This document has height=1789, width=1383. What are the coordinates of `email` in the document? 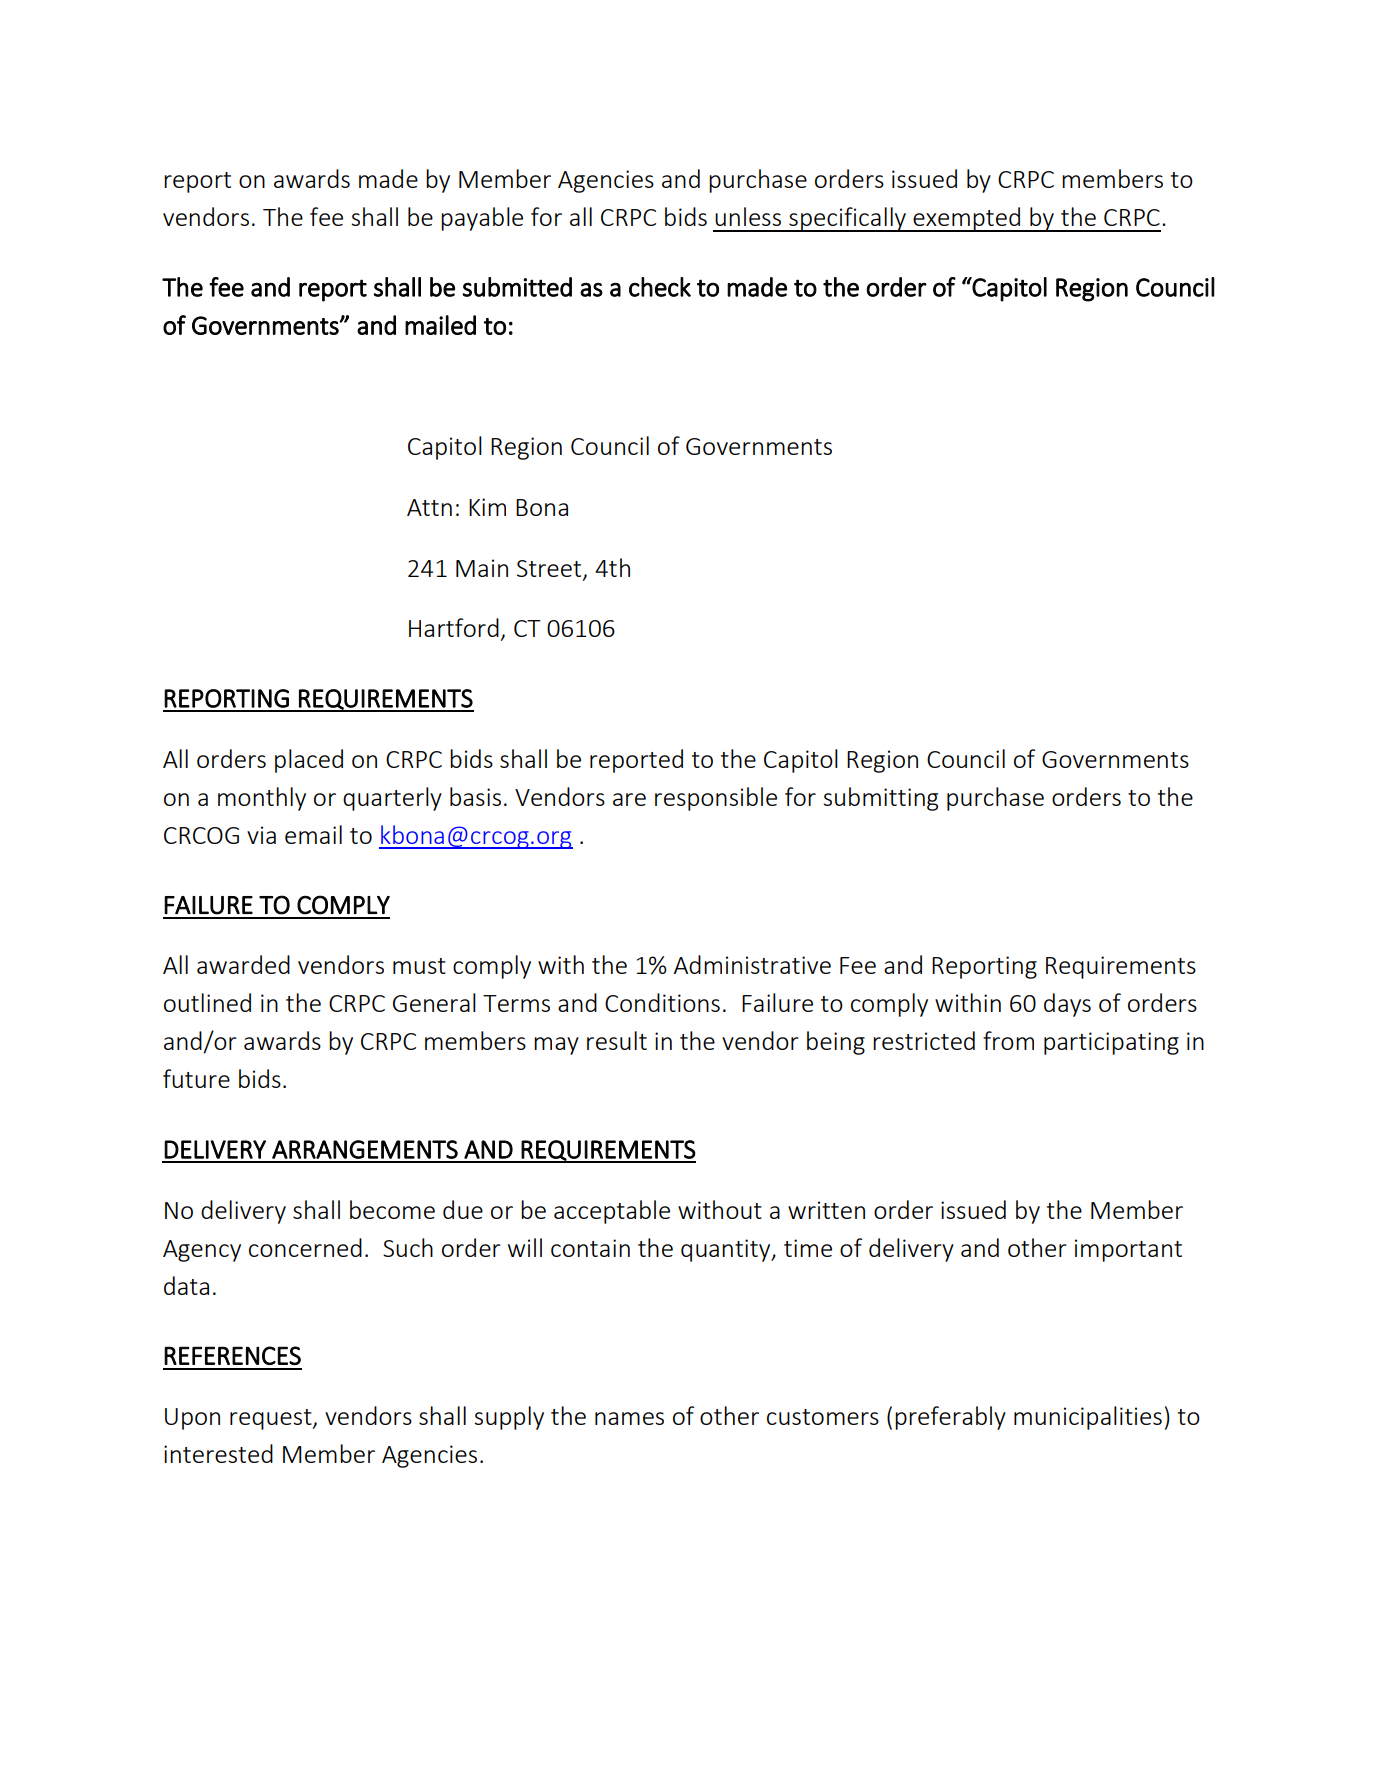 It's located at (313, 834).
